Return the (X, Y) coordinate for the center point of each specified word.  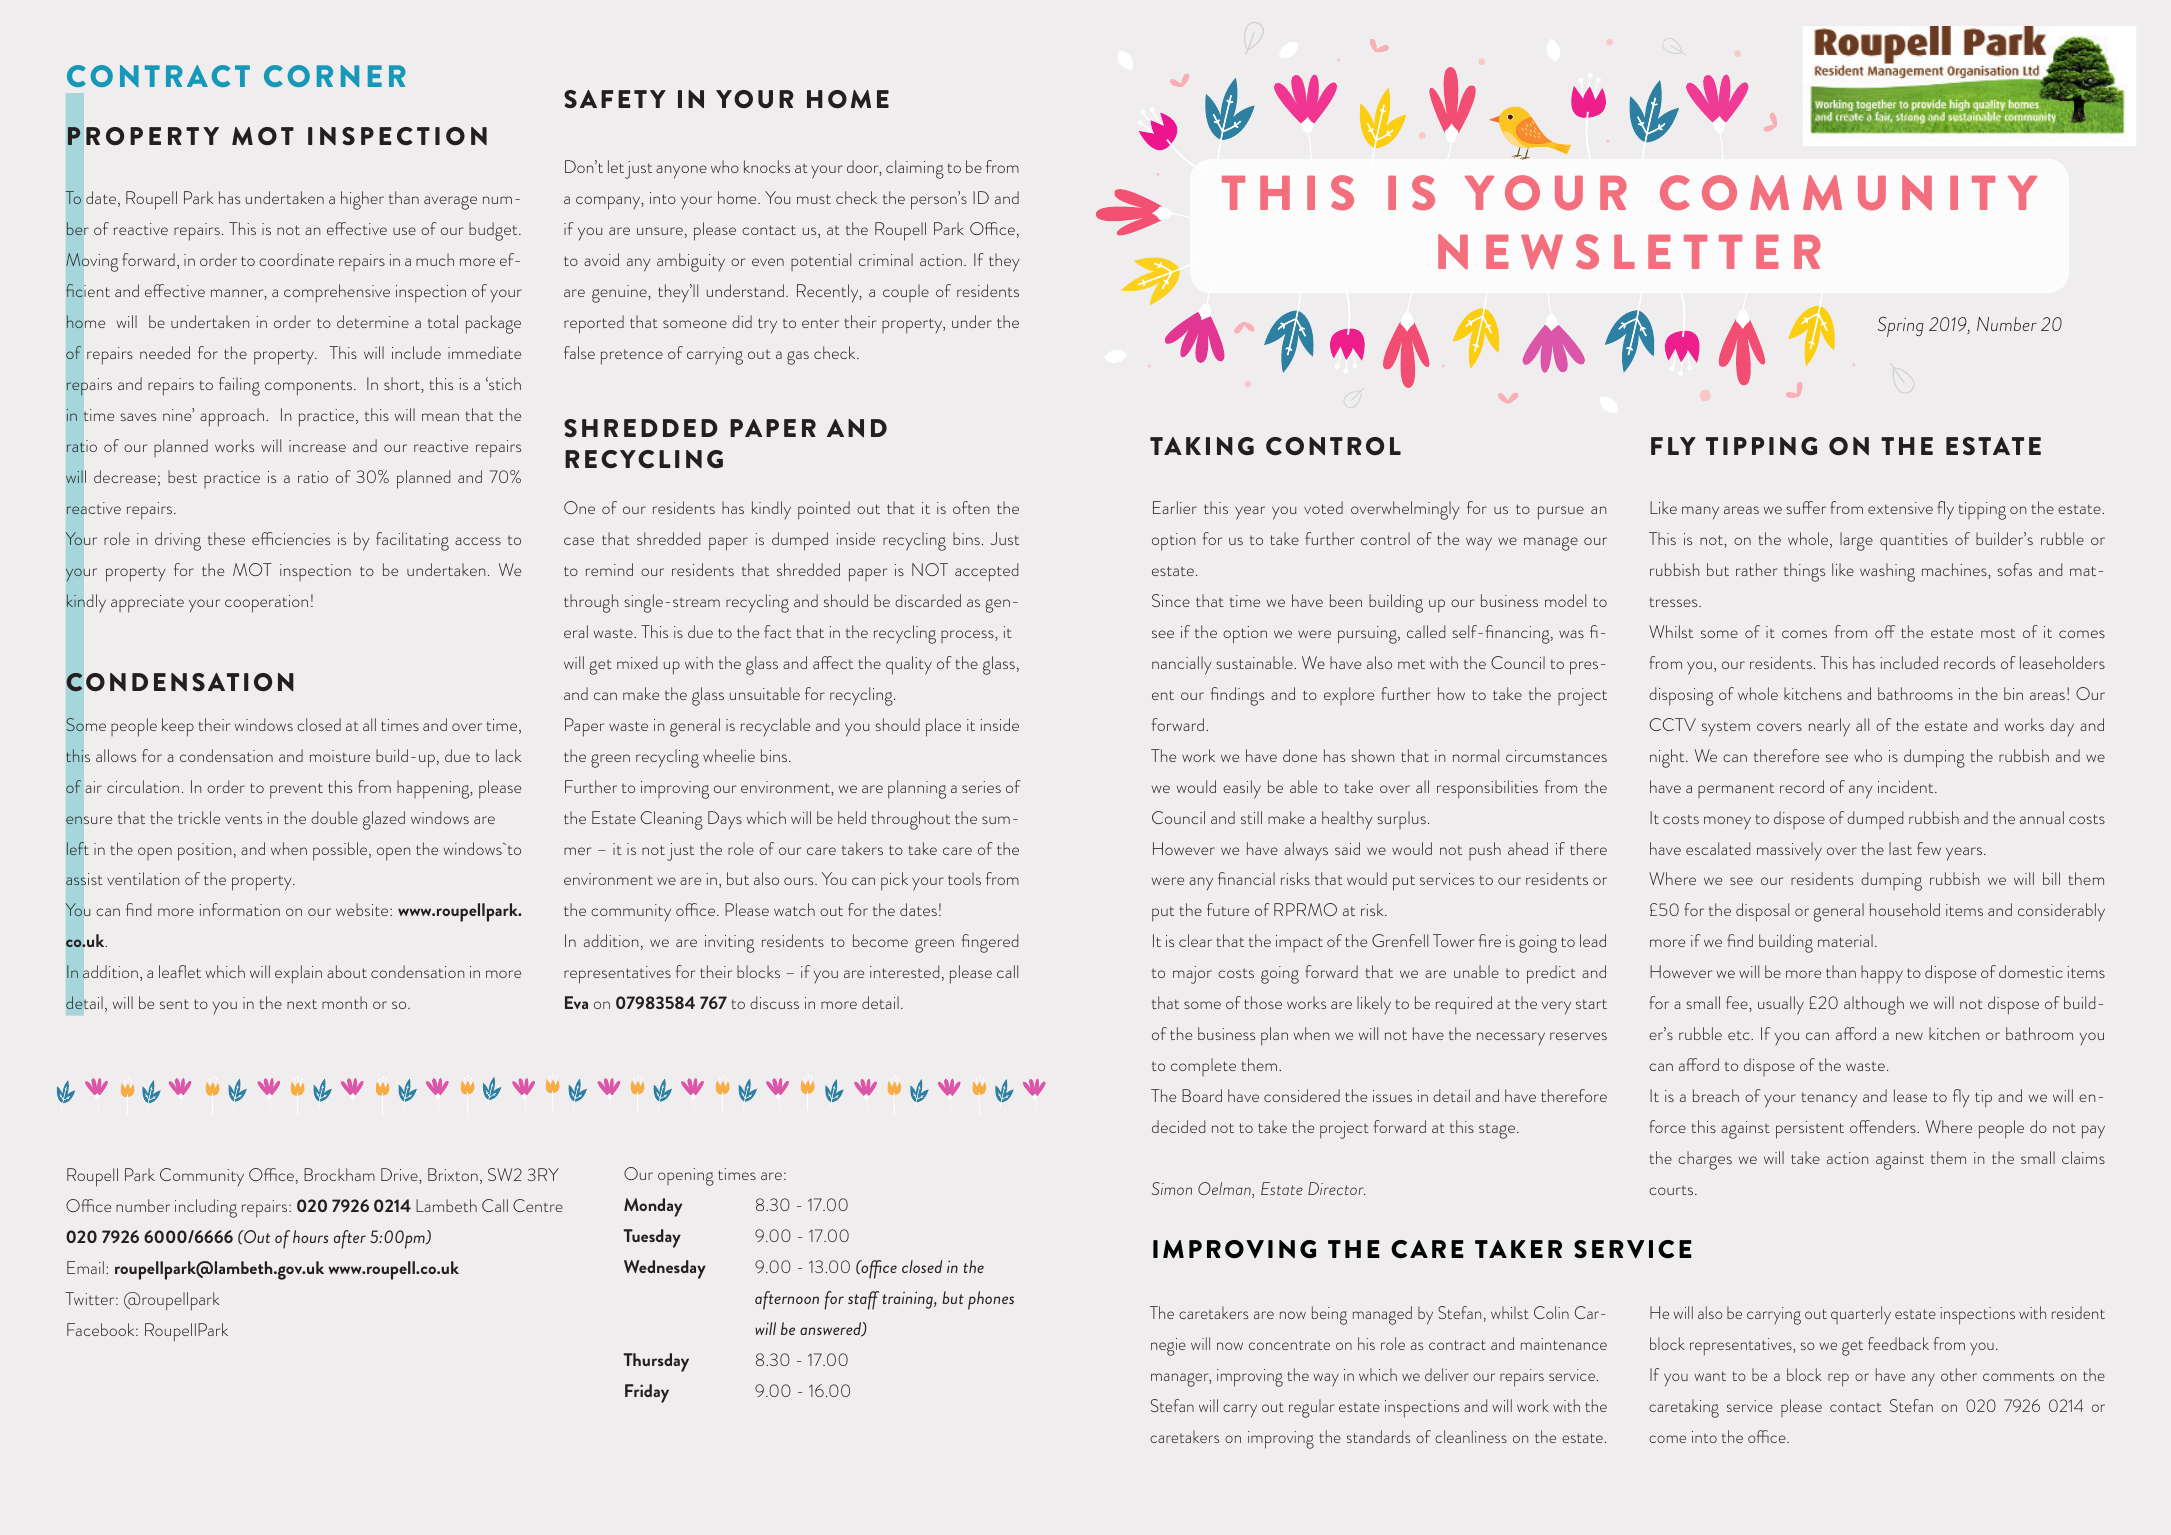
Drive (400, 1176)
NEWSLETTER (1629, 251)
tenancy (1829, 1100)
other (1959, 1374)
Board (1202, 1095)
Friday (647, 1393)
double (334, 817)
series (981, 787)
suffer (1806, 507)
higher (362, 200)
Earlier (1175, 507)
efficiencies (291, 538)
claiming (915, 169)
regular (1311, 1408)
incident (1907, 786)
